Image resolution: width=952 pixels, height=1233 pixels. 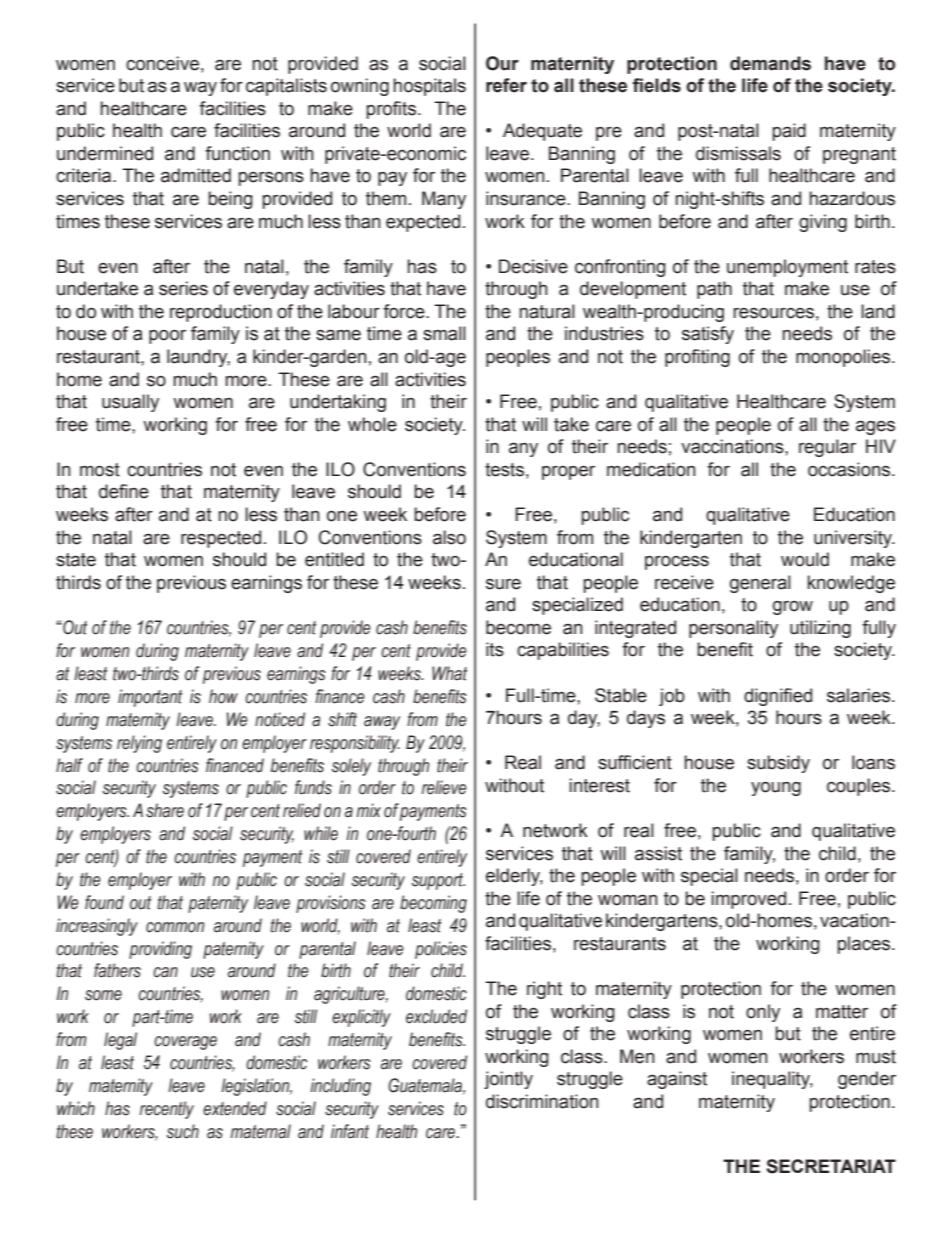 What do you see at coordinates (162, 63) in the screenshot?
I see `conceive` at bounding box center [162, 63].
